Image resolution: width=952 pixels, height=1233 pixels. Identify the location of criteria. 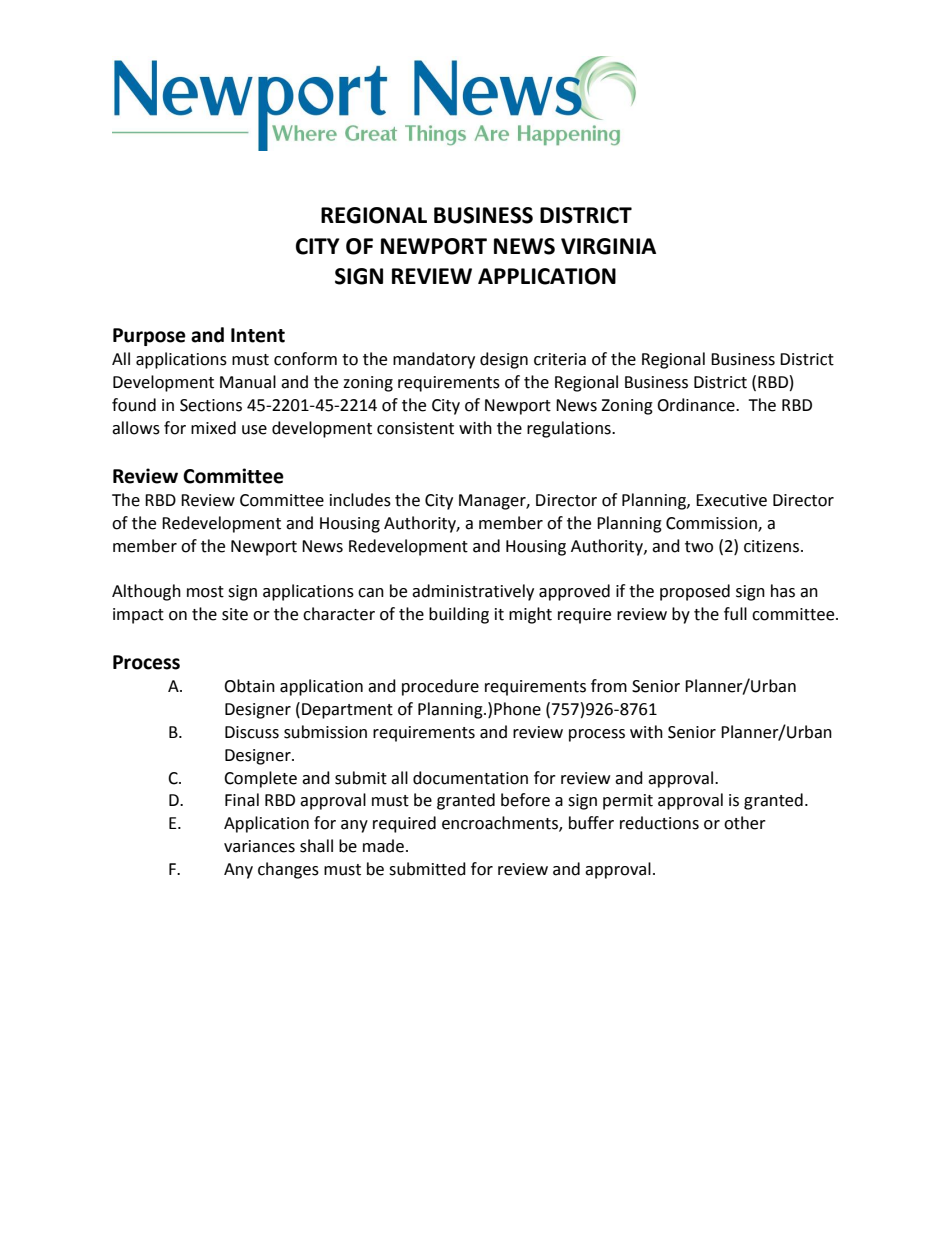
(560, 359).
